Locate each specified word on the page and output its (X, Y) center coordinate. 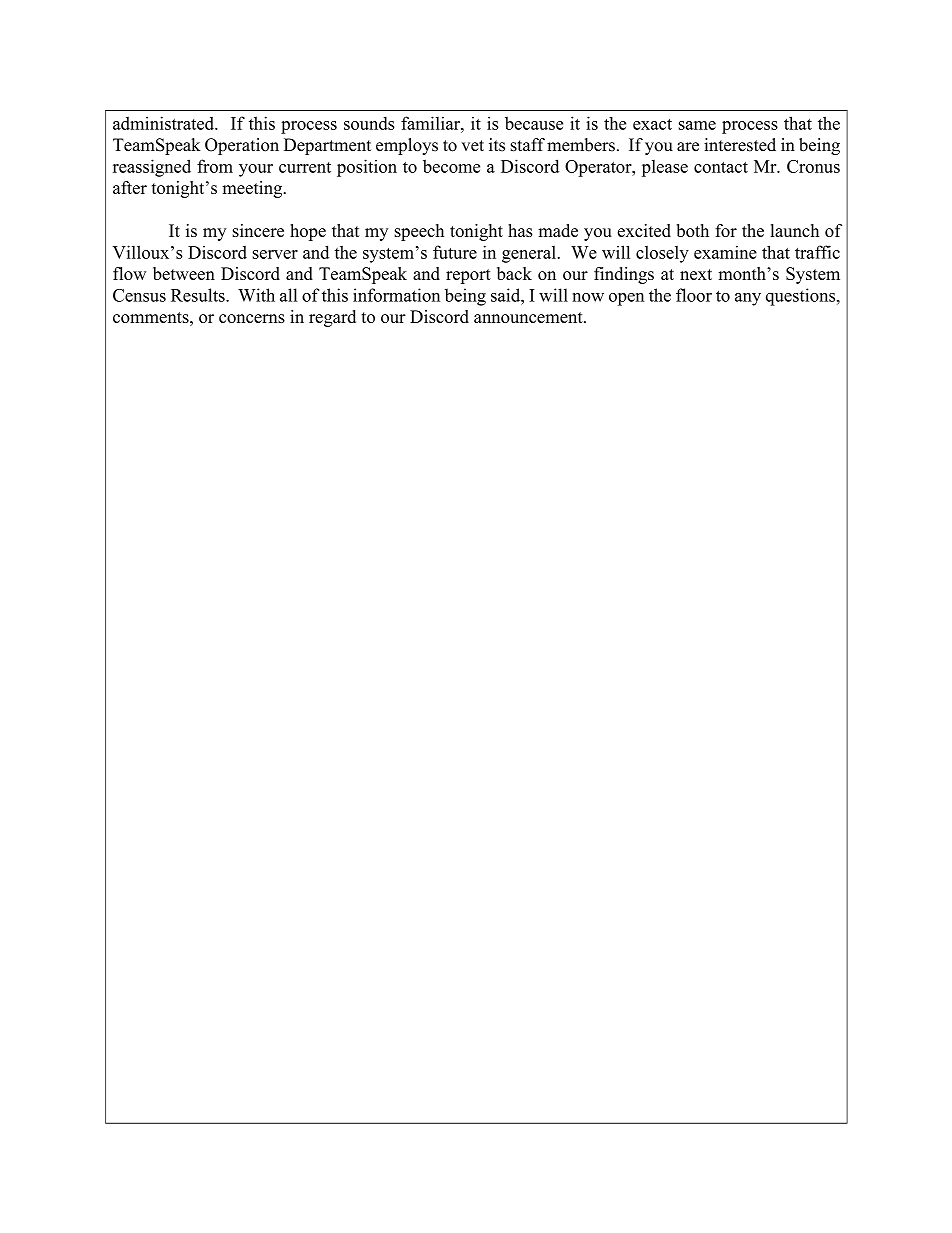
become (451, 166)
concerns (252, 318)
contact (721, 167)
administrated (164, 123)
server (275, 254)
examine (725, 252)
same (697, 125)
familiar (431, 123)
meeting (253, 189)
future (455, 252)
